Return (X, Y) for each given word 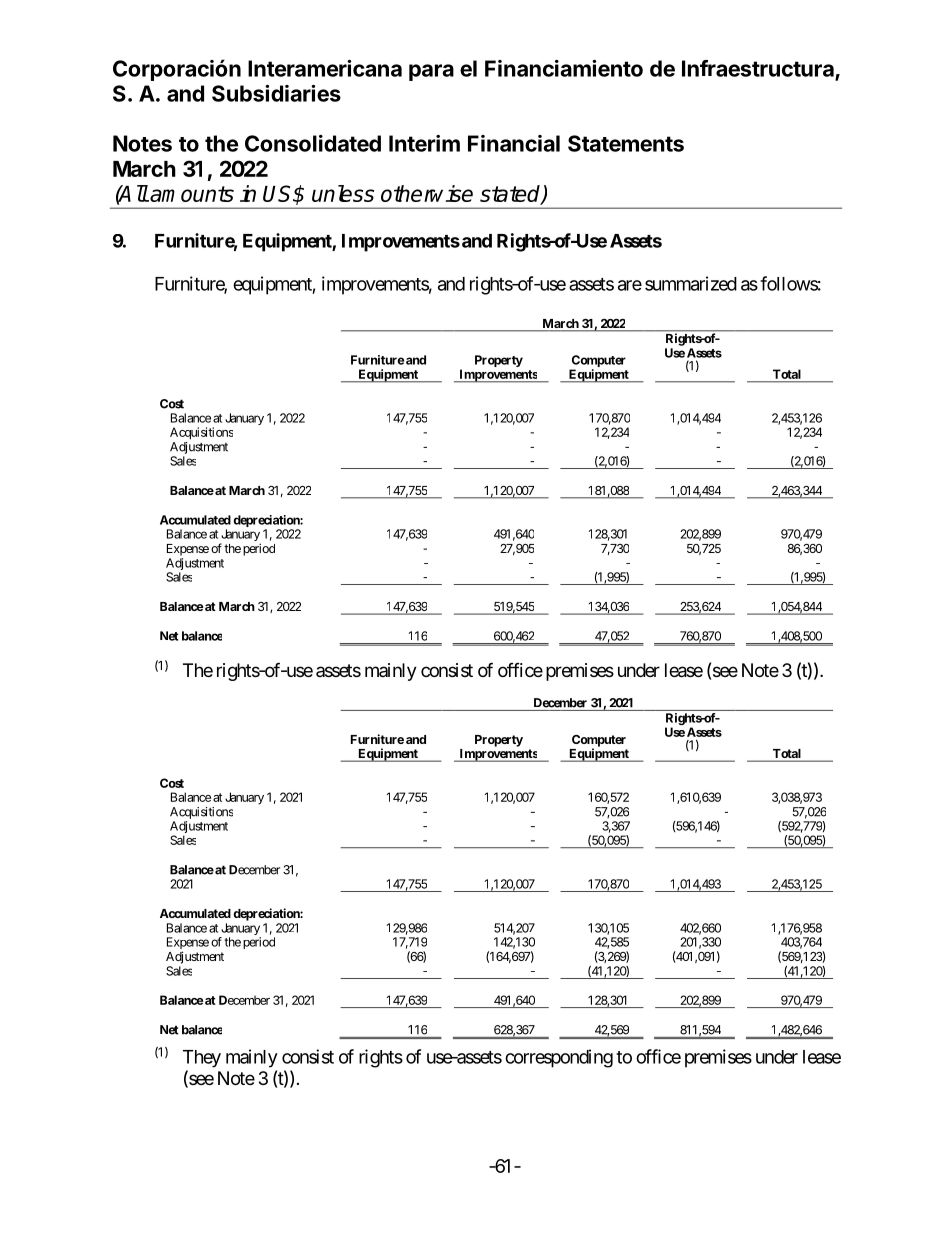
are (630, 285)
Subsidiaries (276, 93)
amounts (192, 194)
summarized (691, 283)
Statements (626, 143)
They (202, 1059)
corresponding (559, 1058)
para (431, 72)
